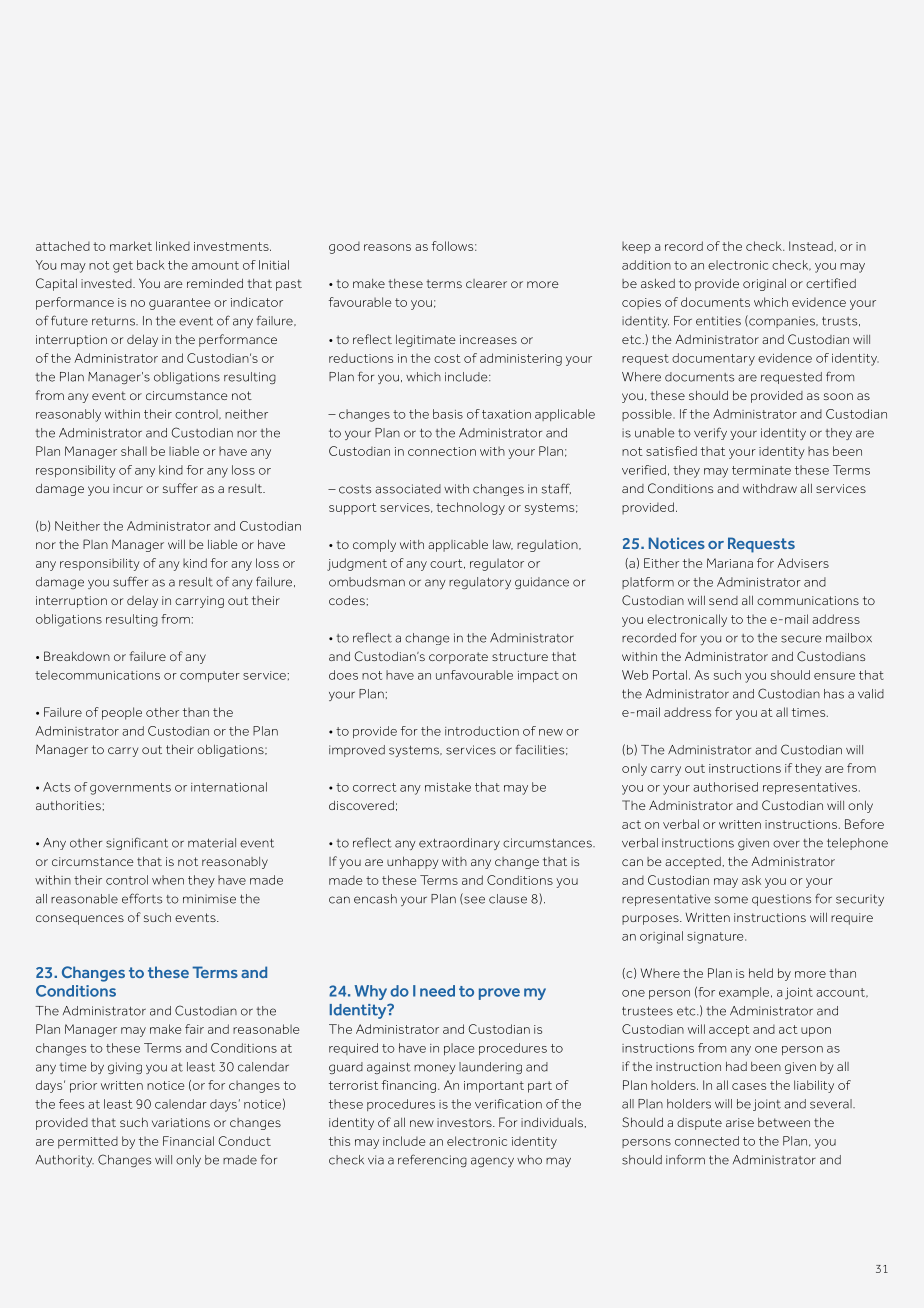 This screenshot has width=924, height=1308. I want to click on clearer, so click(486, 283).
